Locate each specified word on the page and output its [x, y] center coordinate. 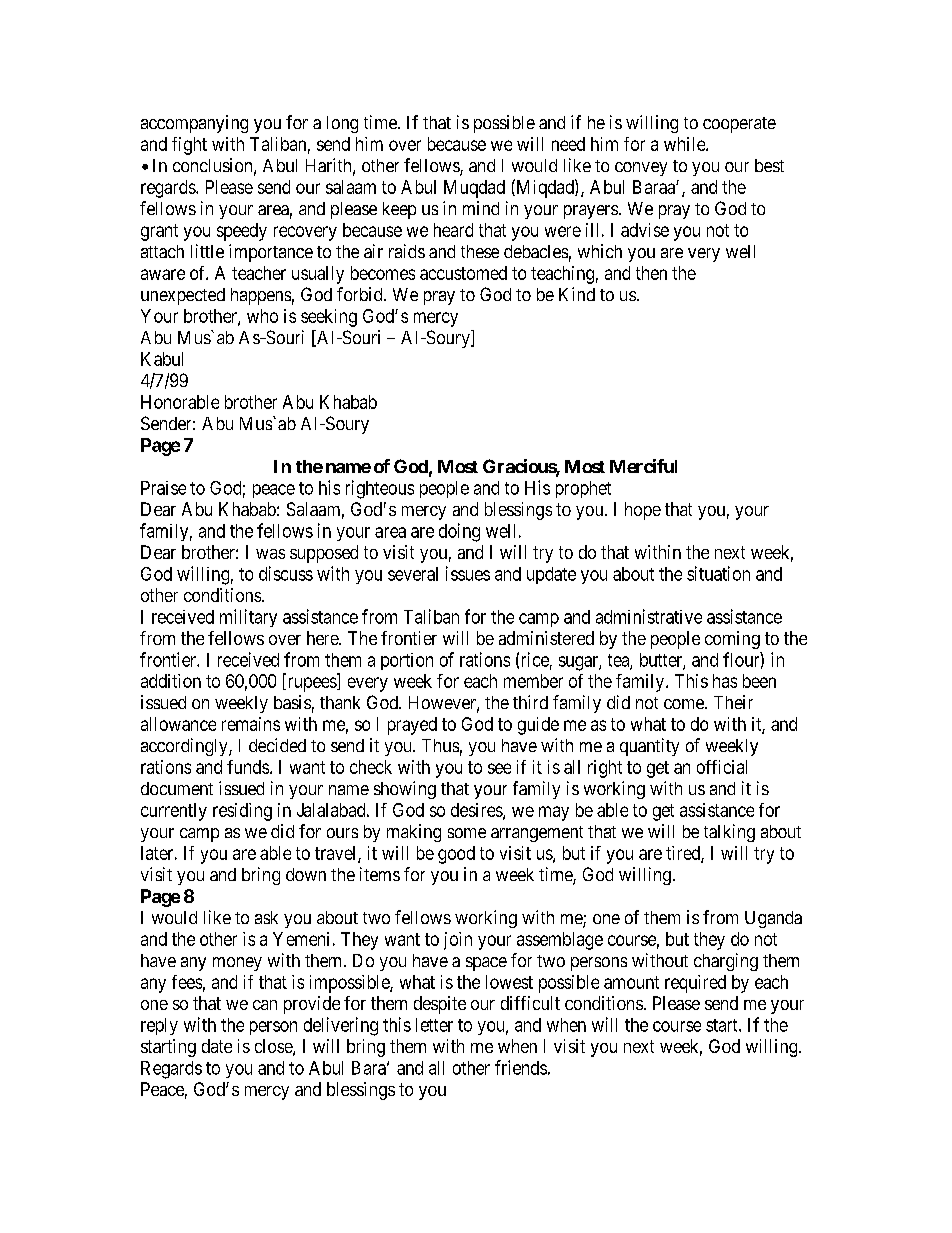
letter [434, 1025]
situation [718, 573]
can [265, 1005]
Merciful [643, 466]
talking [729, 833]
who [262, 316]
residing [242, 812]
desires [477, 811]
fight [189, 146]
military [248, 618]
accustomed [463, 273]
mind [481, 208]
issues [468, 573]
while [685, 144]
